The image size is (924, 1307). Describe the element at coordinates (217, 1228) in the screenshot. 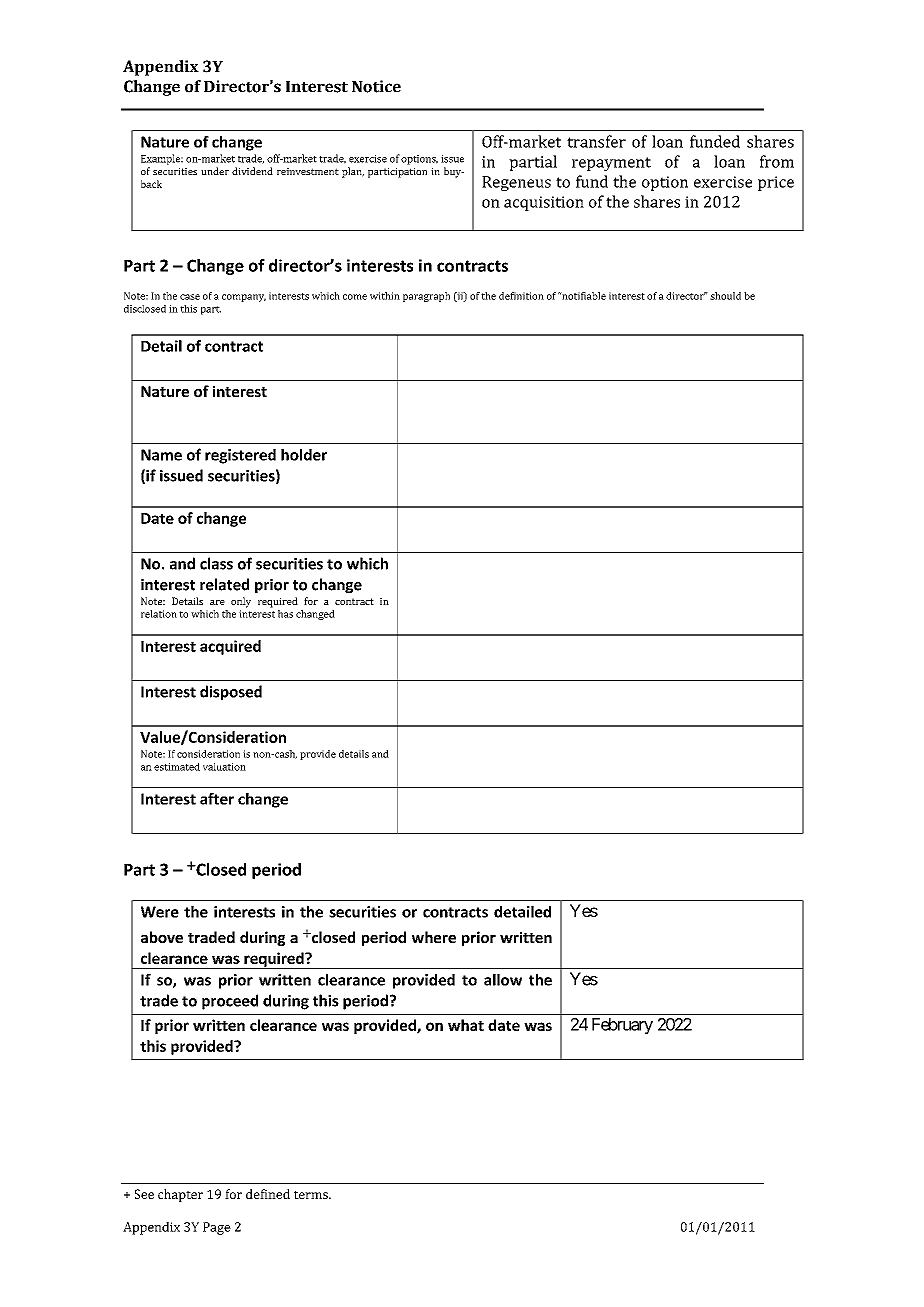

I see `Page` at that location.
